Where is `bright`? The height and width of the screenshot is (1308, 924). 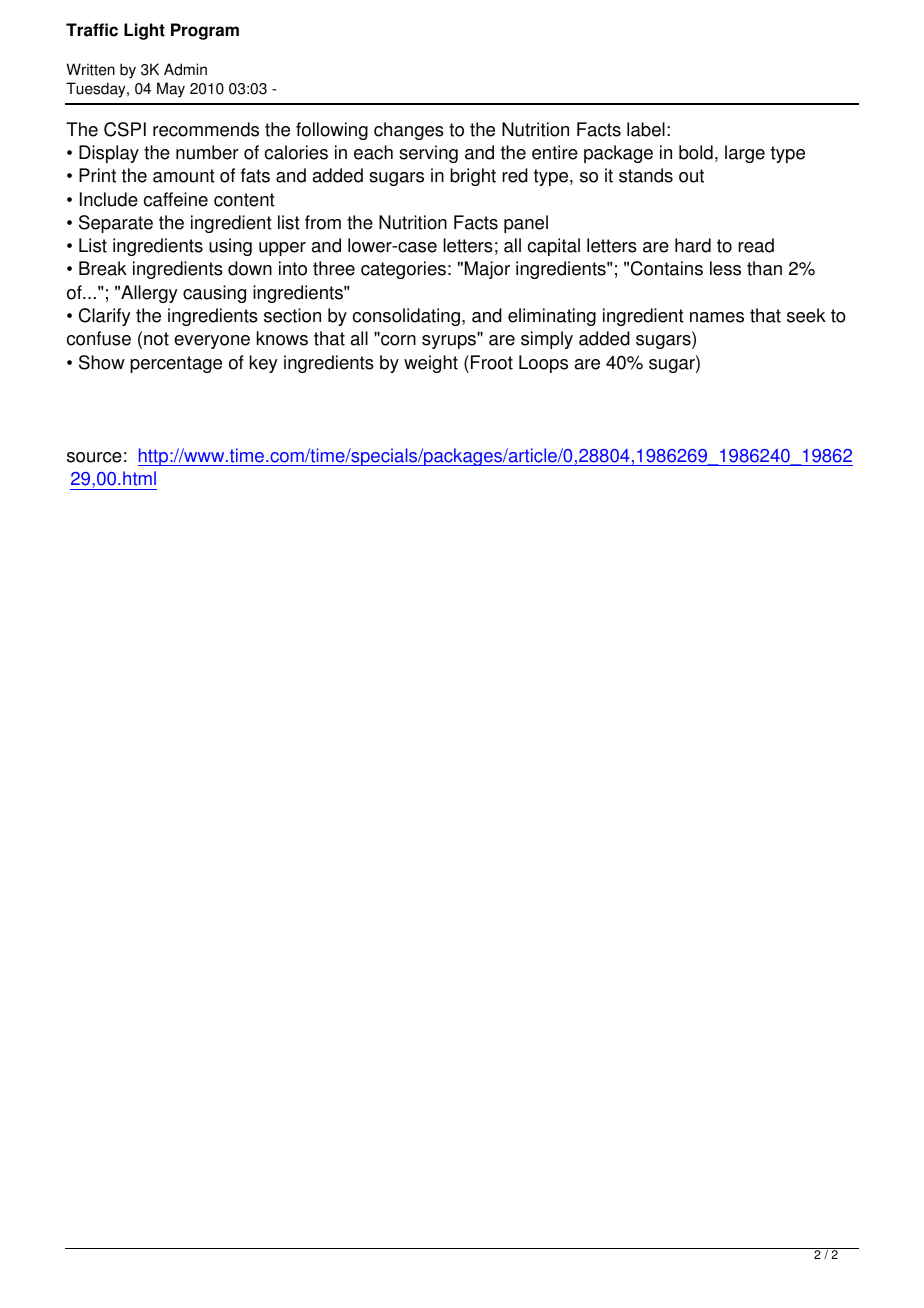 bright is located at coordinates (473, 177).
